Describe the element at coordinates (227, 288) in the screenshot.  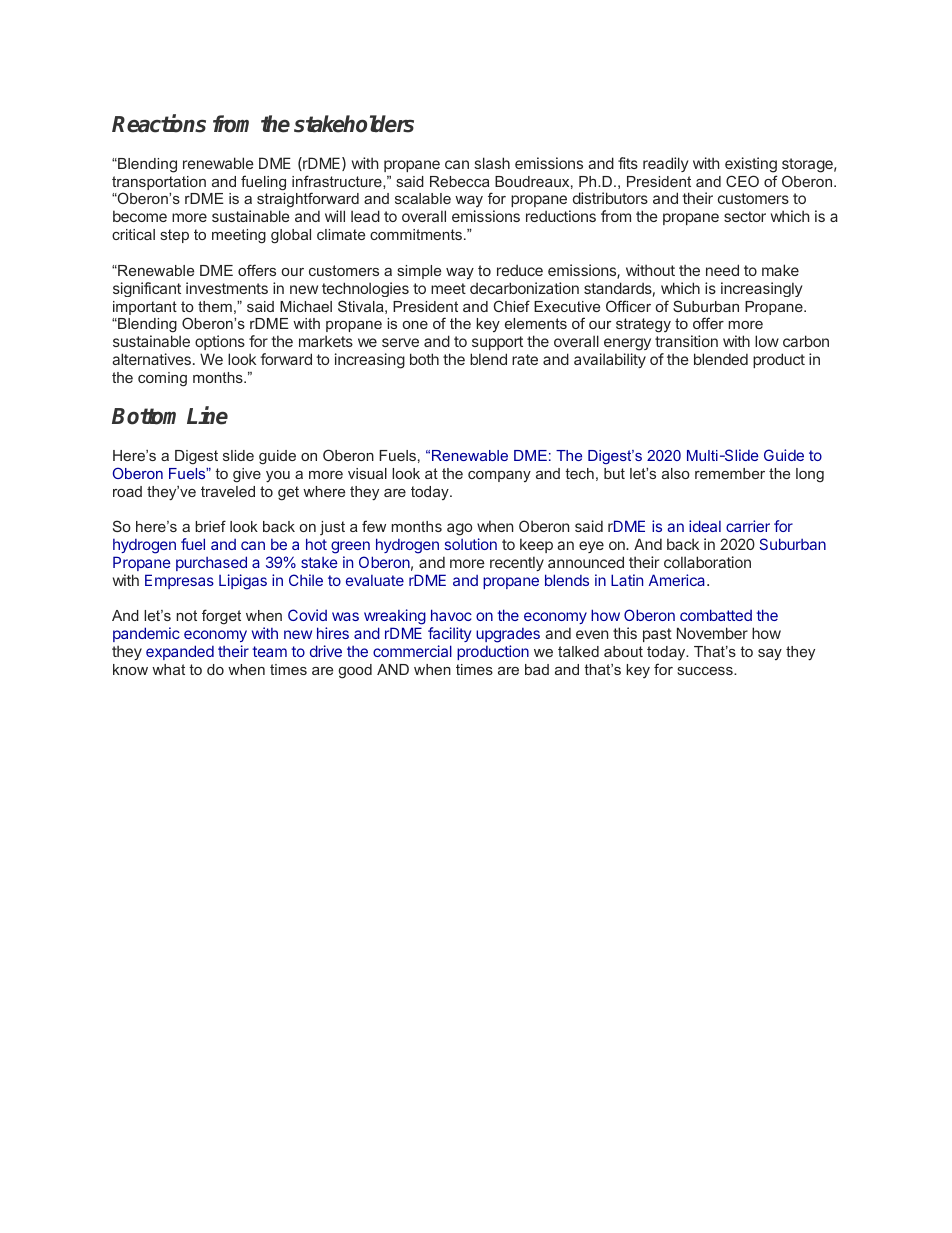
I see `investments` at that location.
